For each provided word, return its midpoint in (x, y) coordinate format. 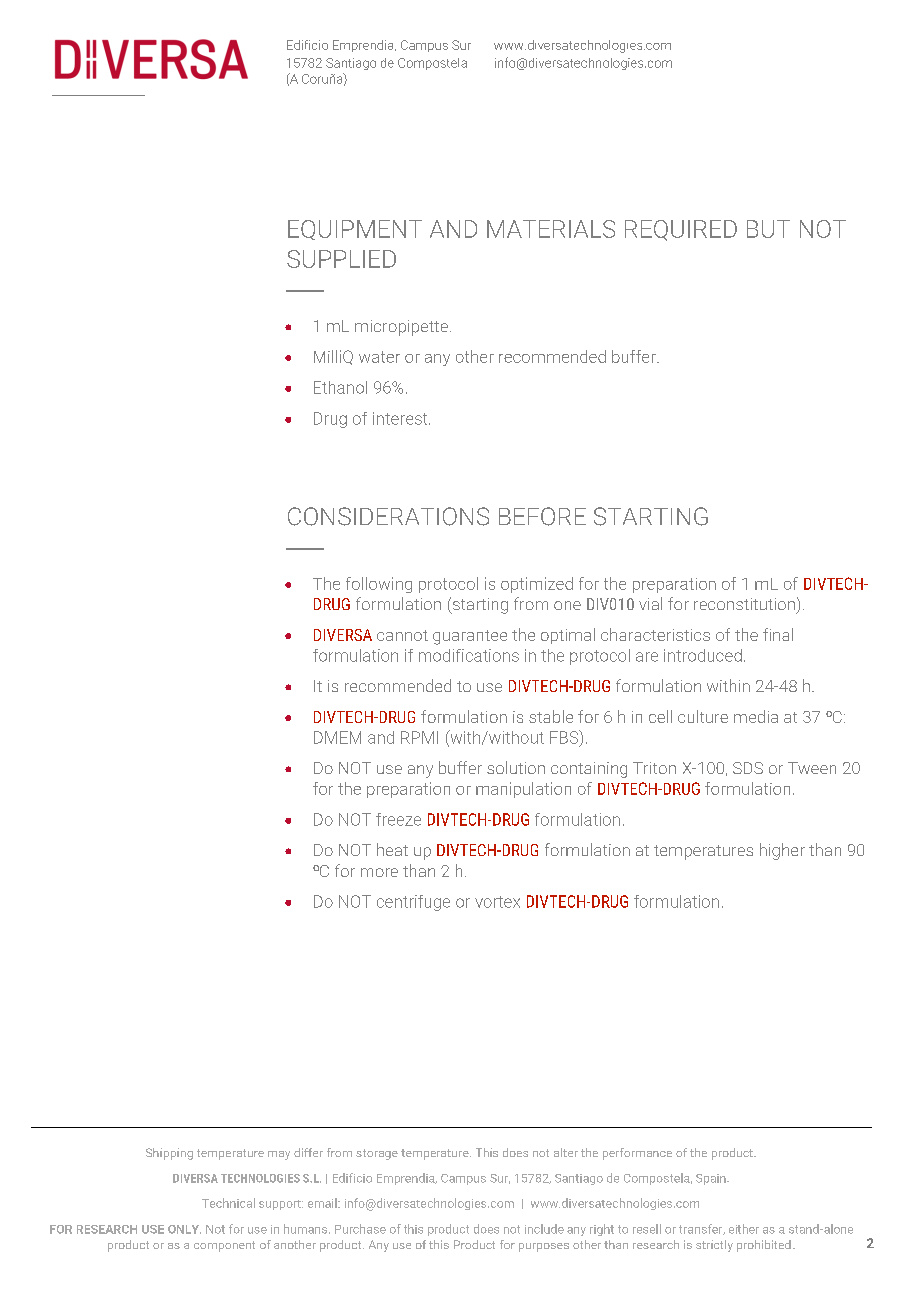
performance (637, 1154)
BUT (768, 229)
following (379, 585)
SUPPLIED (341, 259)
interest (401, 418)
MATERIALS (551, 229)
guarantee (470, 637)
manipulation (523, 790)
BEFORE (542, 516)
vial (650, 603)
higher (782, 851)
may (279, 1155)
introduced (703, 655)
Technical (228, 1203)
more (379, 872)
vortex (497, 902)
